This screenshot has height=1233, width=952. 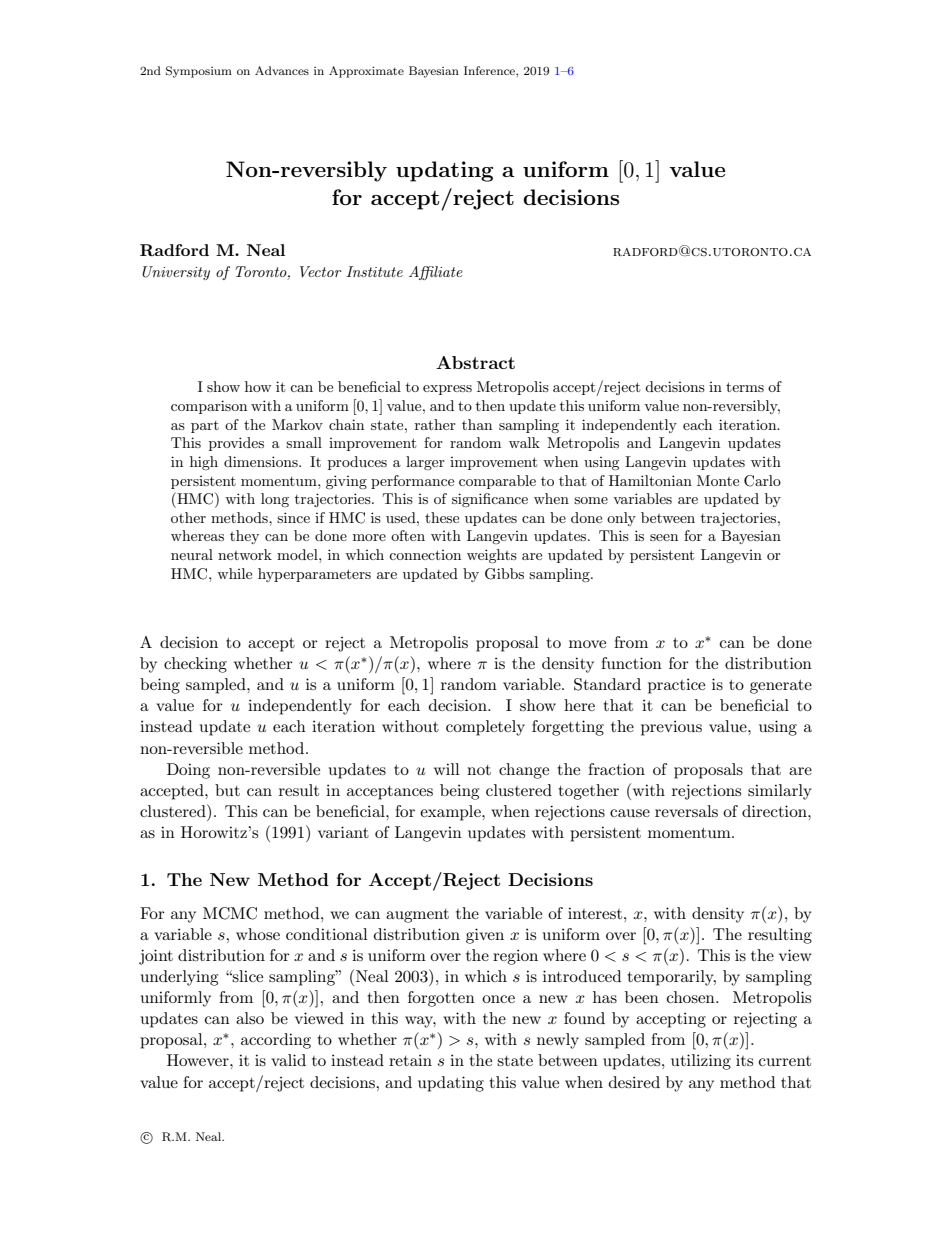 I want to click on However, so click(x=199, y=1060).
